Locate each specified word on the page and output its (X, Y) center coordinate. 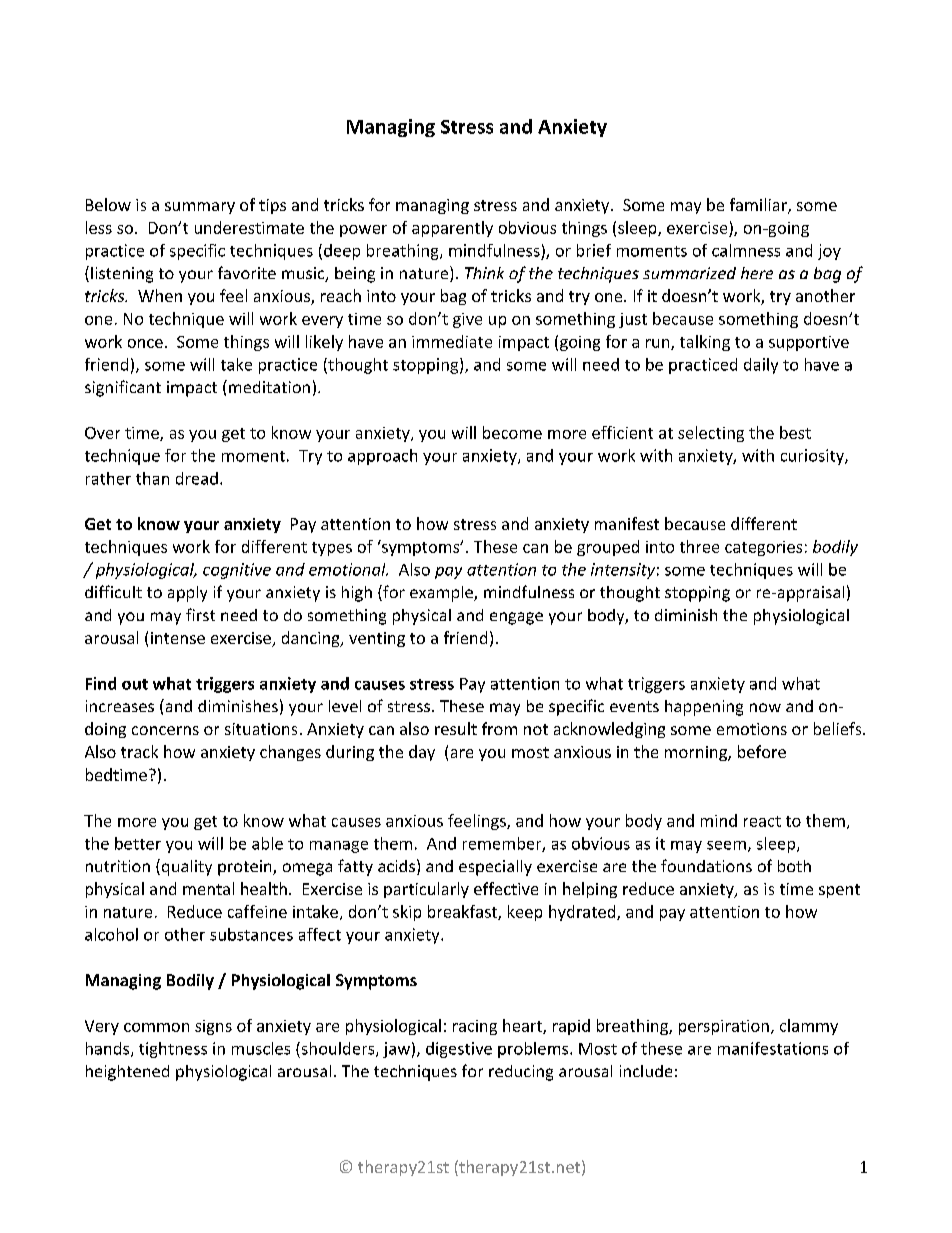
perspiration (724, 1027)
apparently (452, 229)
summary (200, 208)
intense (178, 638)
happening (704, 708)
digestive (459, 1050)
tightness (173, 1050)
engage (516, 618)
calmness (746, 250)
